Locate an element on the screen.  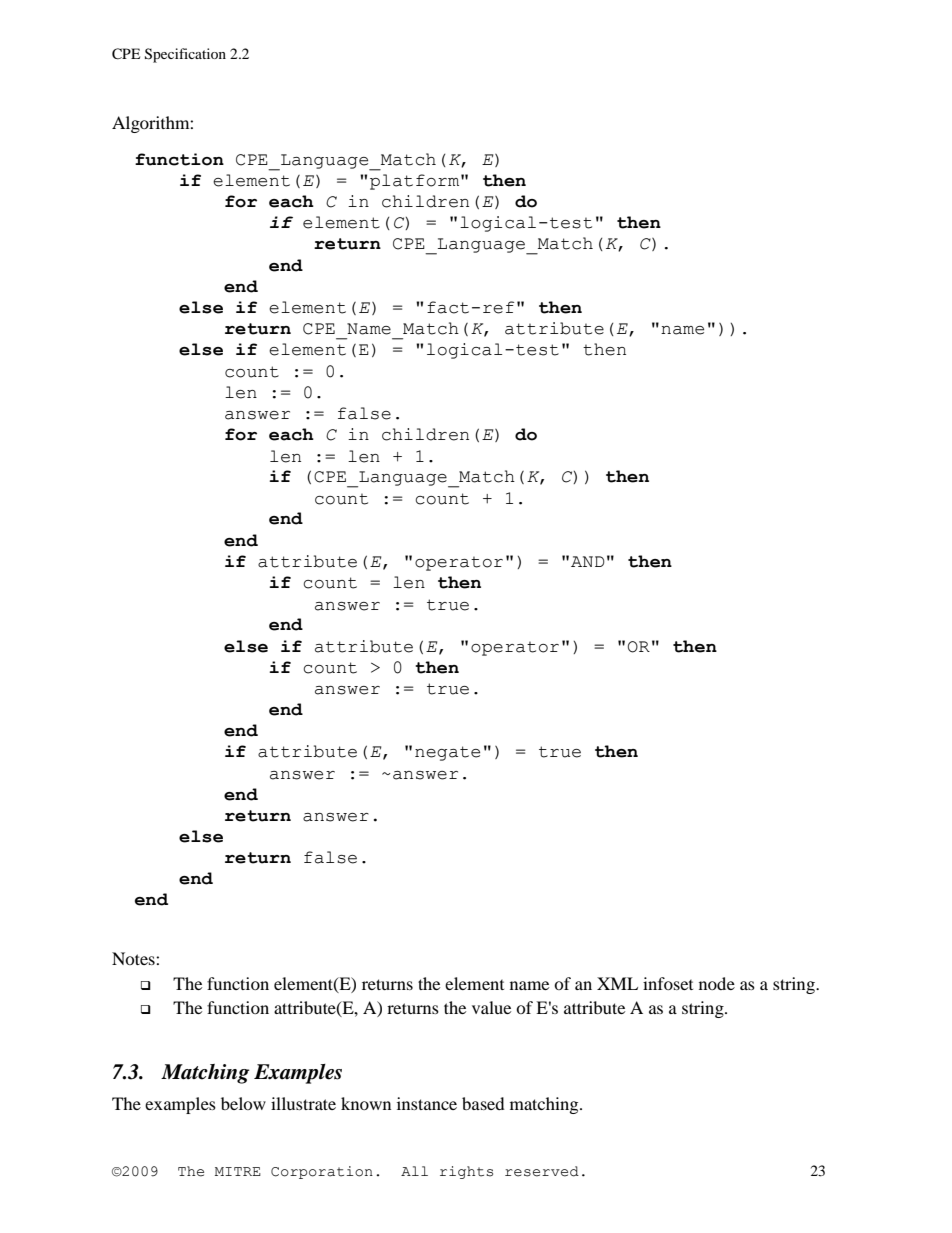
Notes is located at coordinates (134, 958).
